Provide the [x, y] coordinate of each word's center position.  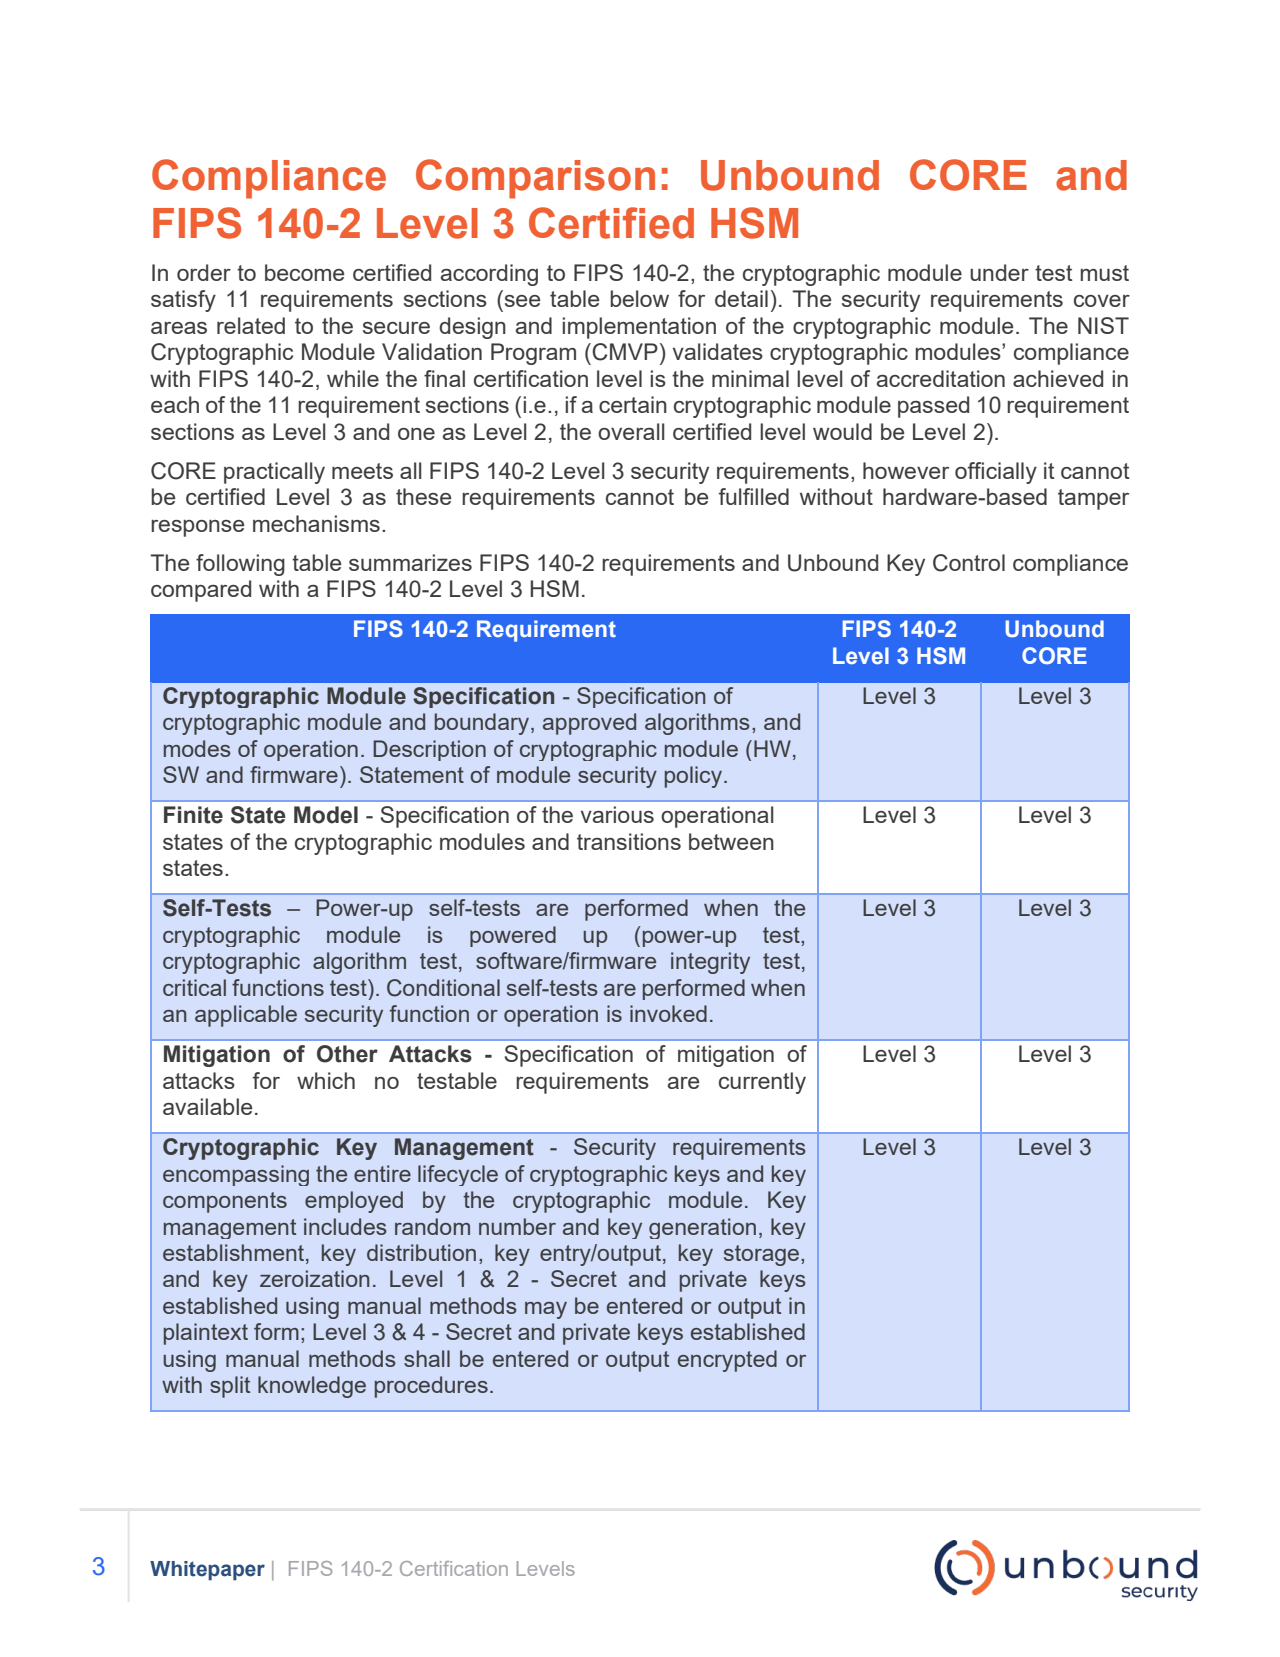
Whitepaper [207, 1571]
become [304, 272]
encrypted [727, 1361]
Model [326, 815]
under [999, 272]
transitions [629, 841]
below [639, 298]
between [731, 841]
